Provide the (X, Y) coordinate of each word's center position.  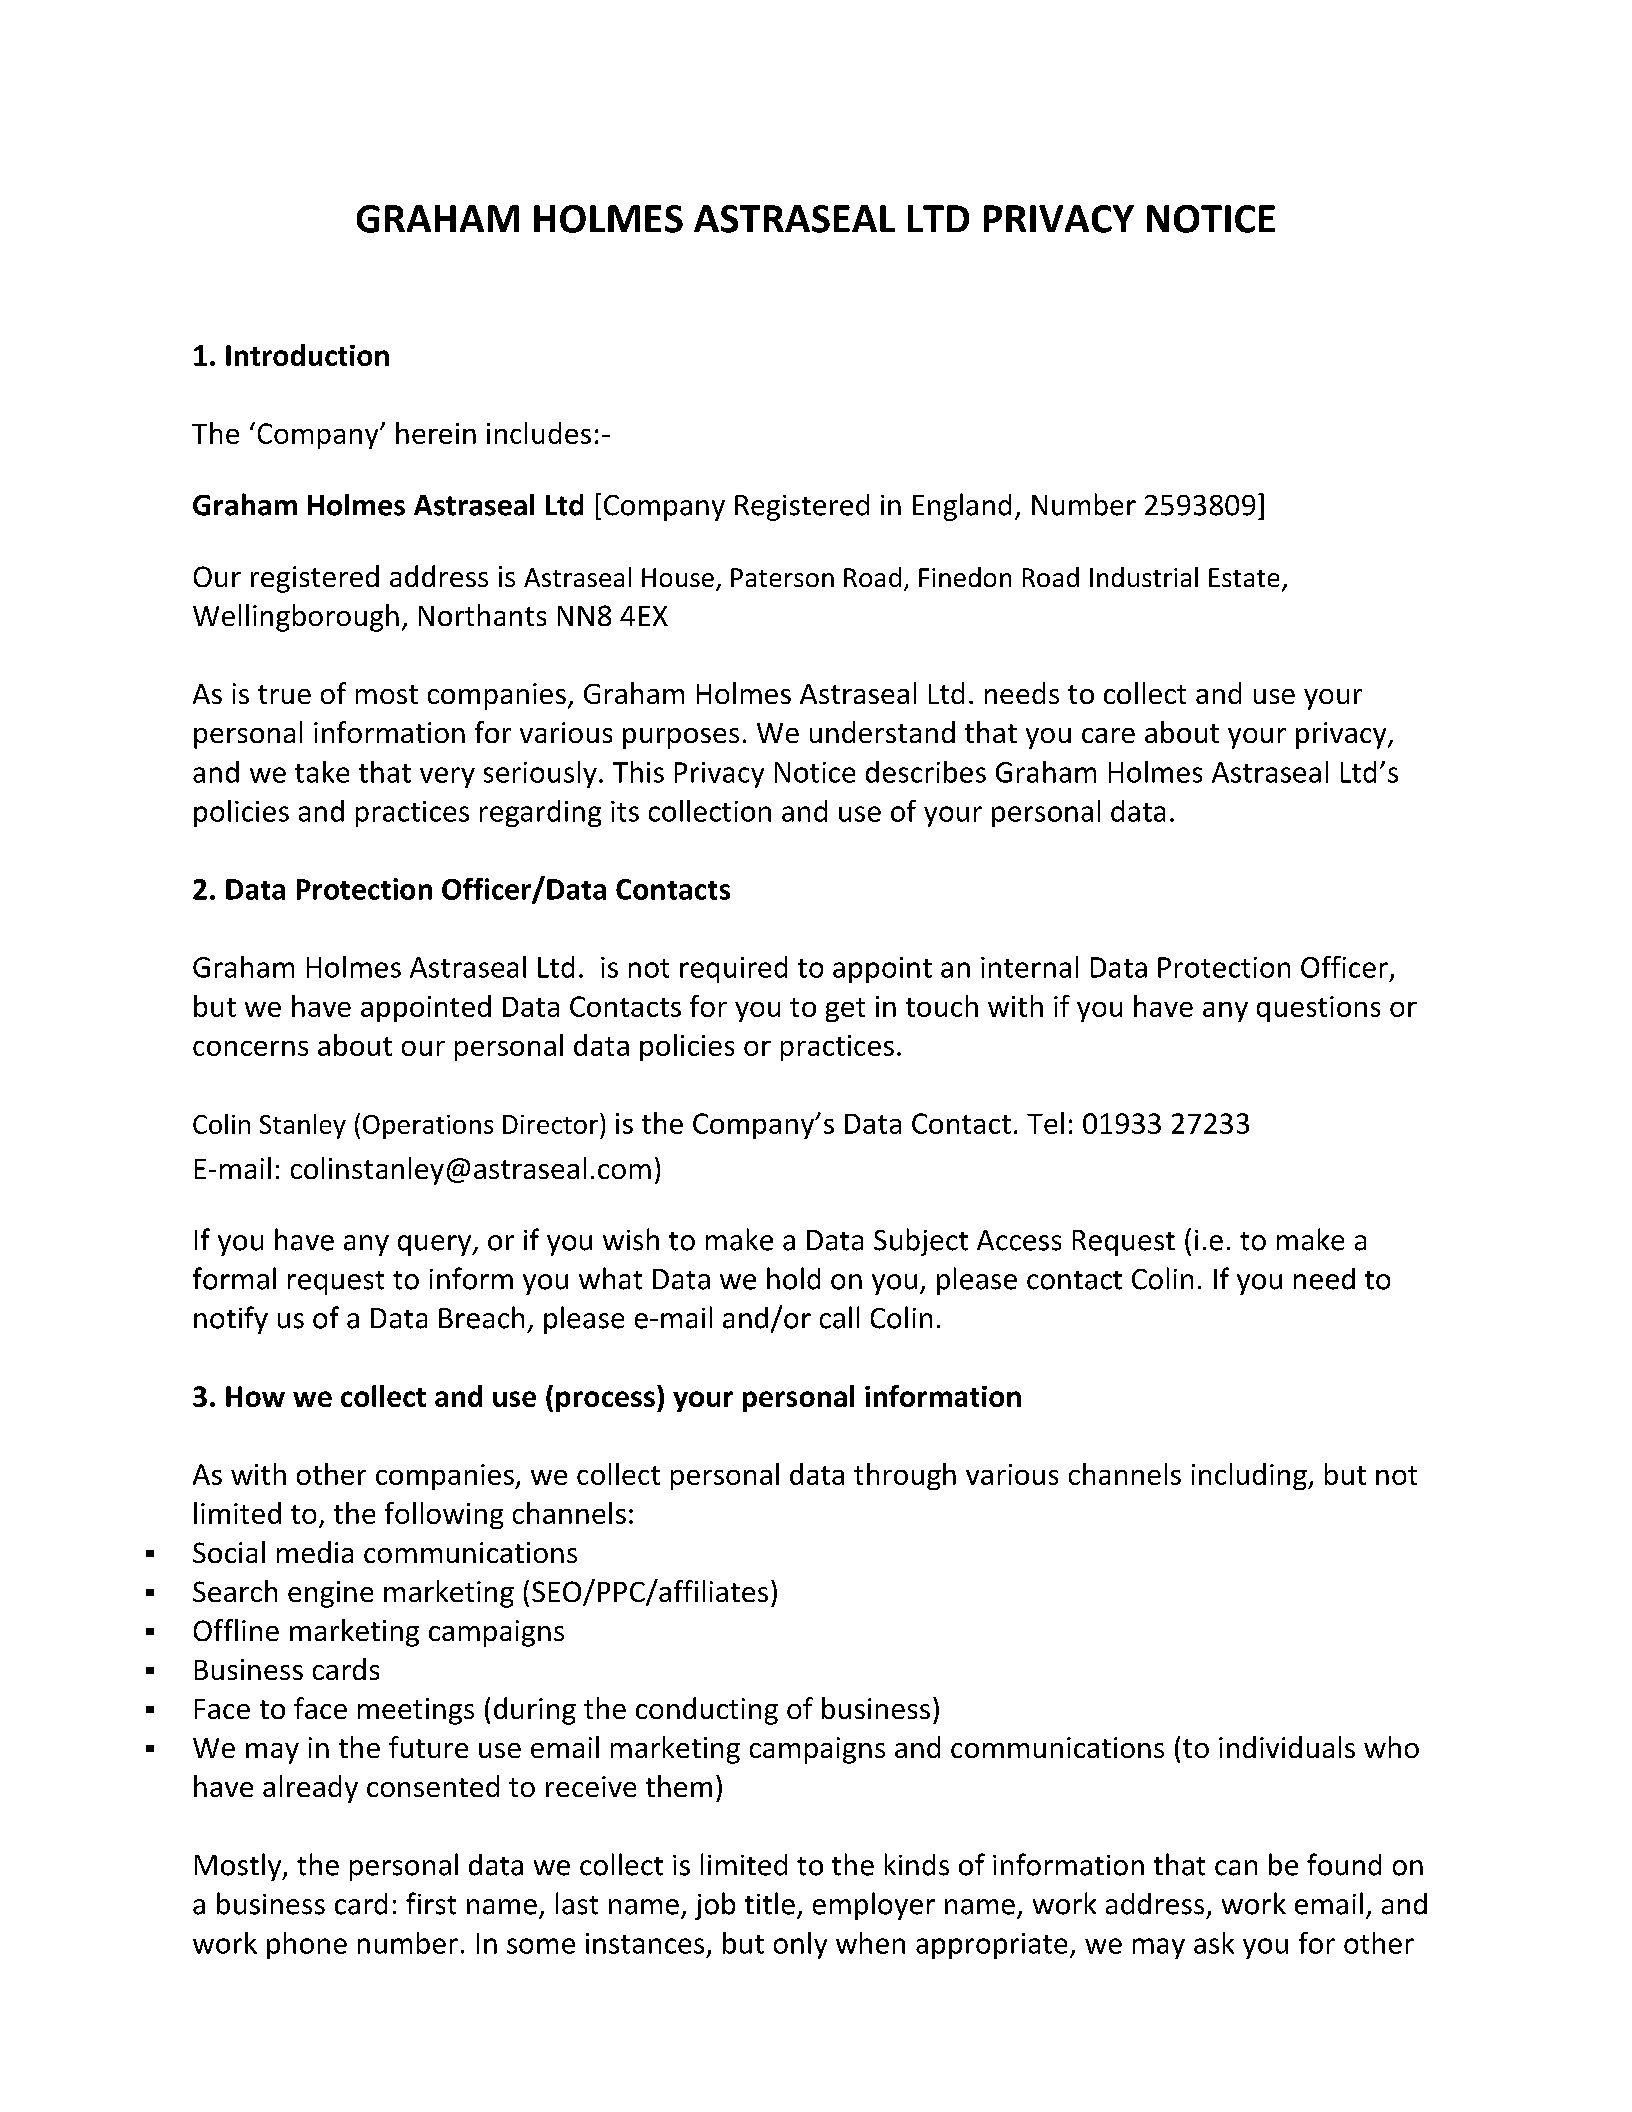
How (255, 1396)
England (962, 507)
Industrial (1144, 577)
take (322, 772)
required (733, 969)
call (839, 1317)
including (1250, 1476)
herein (436, 433)
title (770, 1903)
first (431, 1903)
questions (1318, 1009)
